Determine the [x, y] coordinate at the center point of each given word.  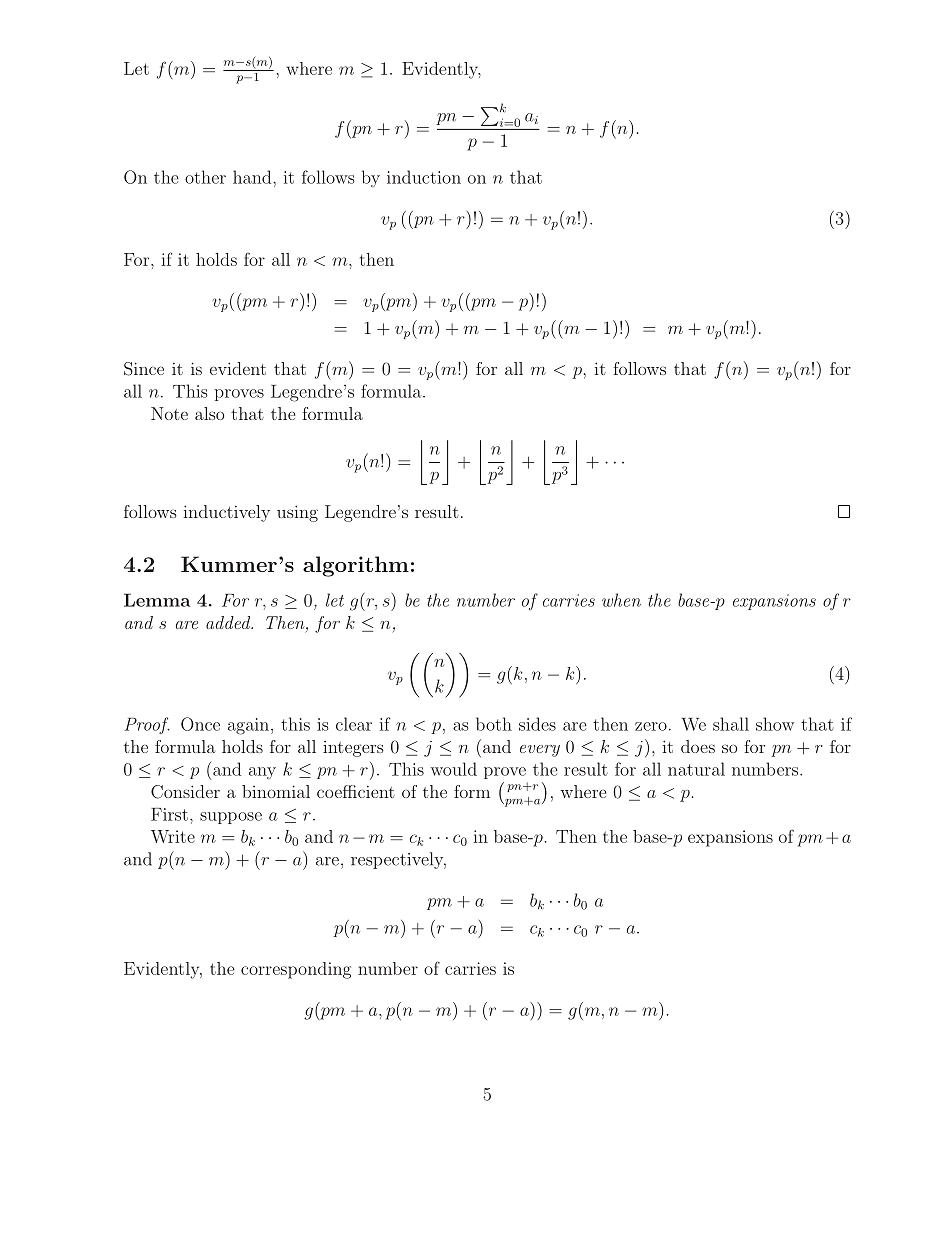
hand [253, 177]
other [205, 177]
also [209, 413]
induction [424, 177]
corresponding [296, 970]
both [494, 724]
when [621, 600]
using [297, 513]
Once [200, 724]
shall [731, 724]
